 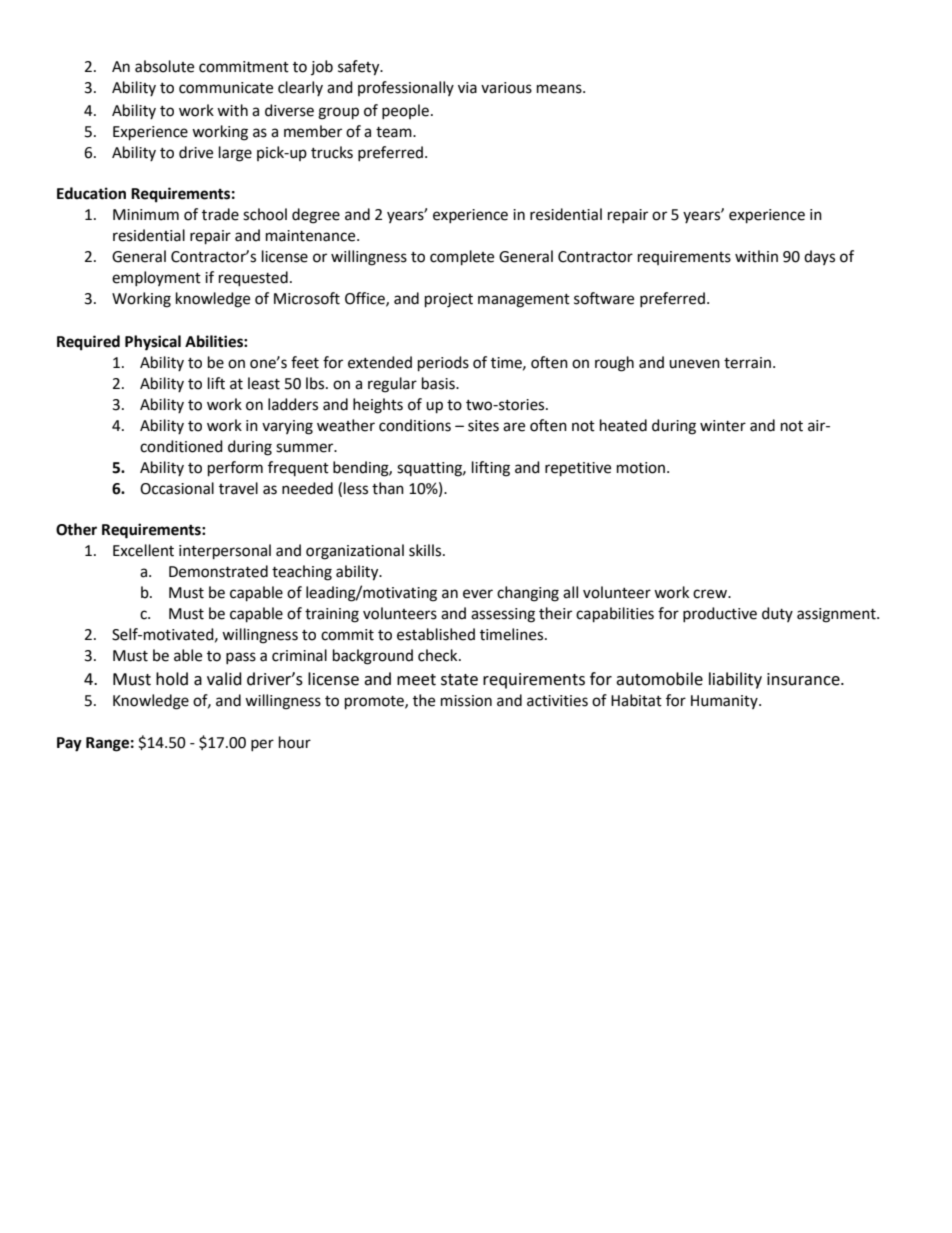 I want to click on least, so click(x=264, y=383).
